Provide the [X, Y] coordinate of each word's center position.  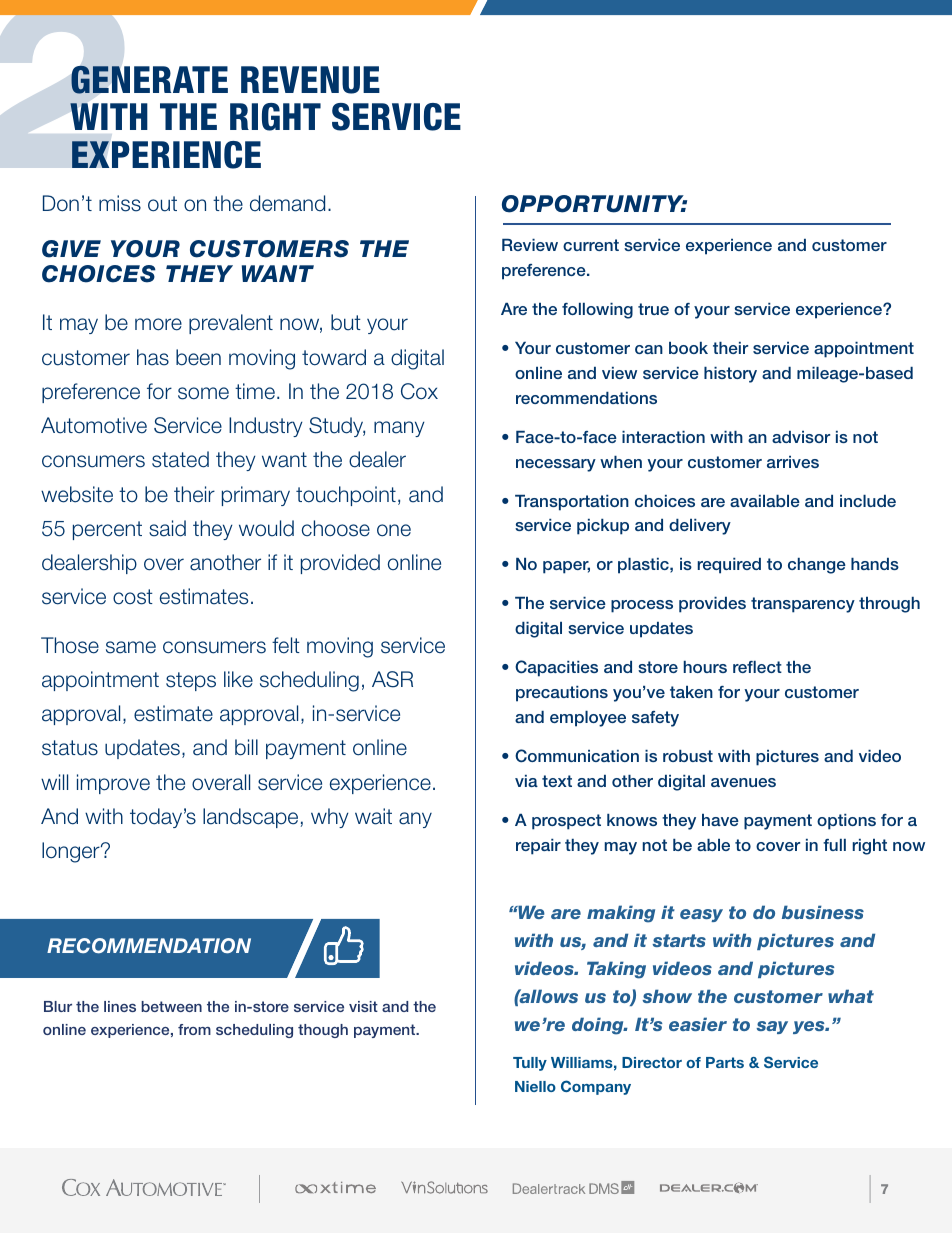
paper [566, 567]
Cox [419, 391]
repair [538, 847]
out [162, 204]
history [730, 375]
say [772, 1027]
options [846, 822]
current [591, 245]
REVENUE [310, 80]
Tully [530, 1064]
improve [113, 784]
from [194, 1029]
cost [133, 597]
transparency [803, 605]
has [153, 357]
